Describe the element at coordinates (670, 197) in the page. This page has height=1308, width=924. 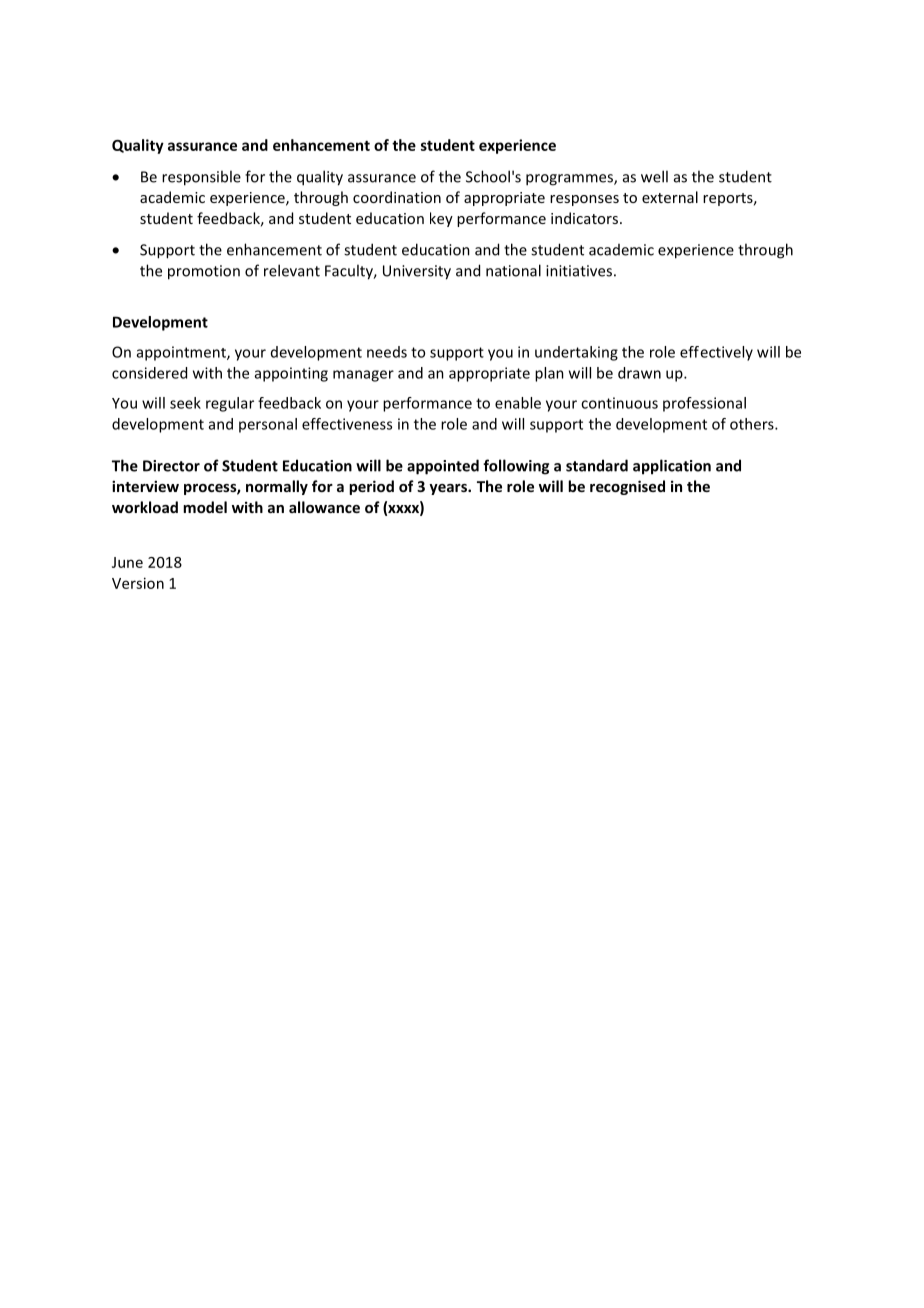
I see `external` at that location.
